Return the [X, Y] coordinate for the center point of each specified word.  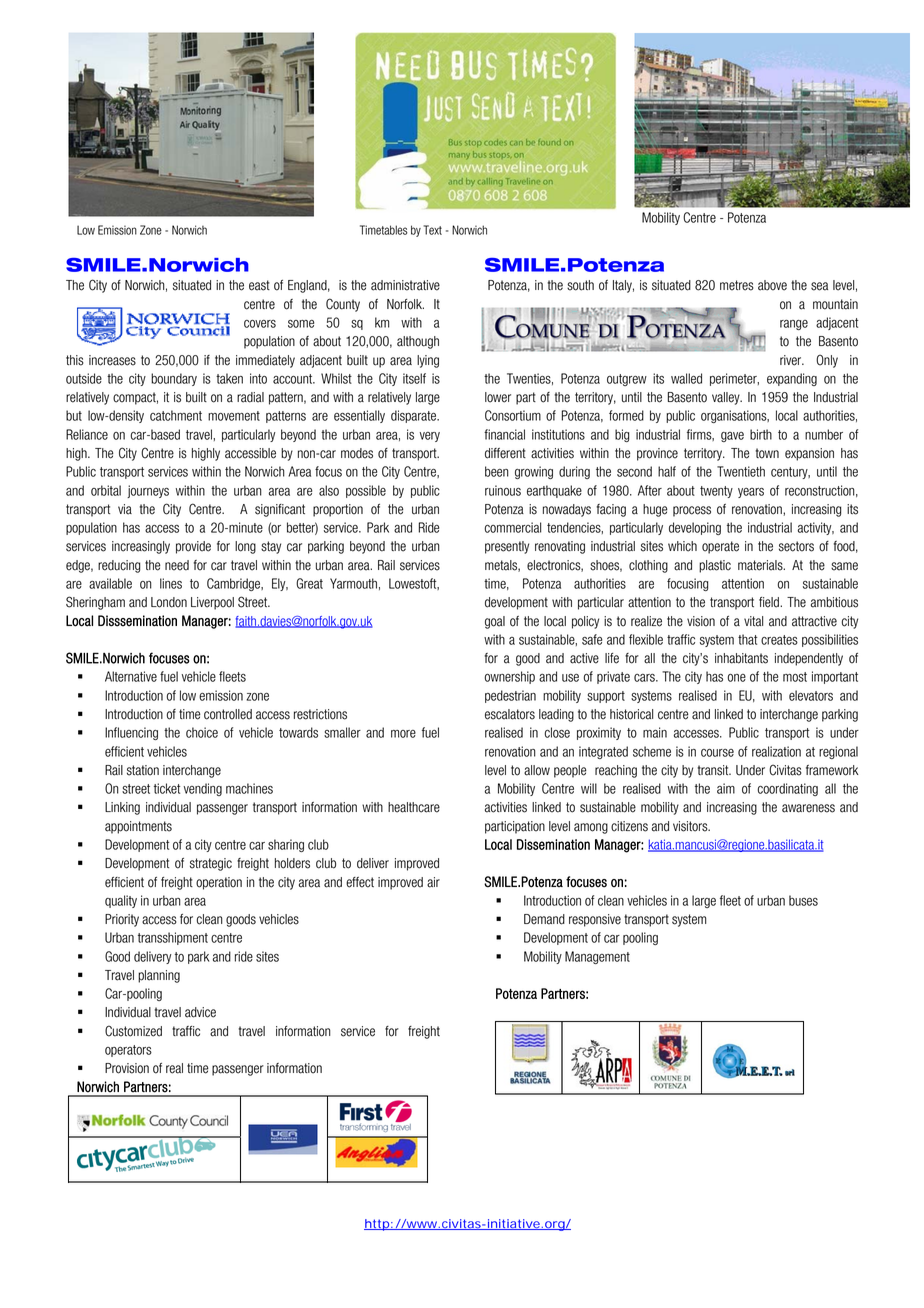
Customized [133, 1031]
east [259, 285]
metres [737, 285]
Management [597, 957]
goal [495, 622]
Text [433, 230]
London [169, 602]
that [747, 639]
